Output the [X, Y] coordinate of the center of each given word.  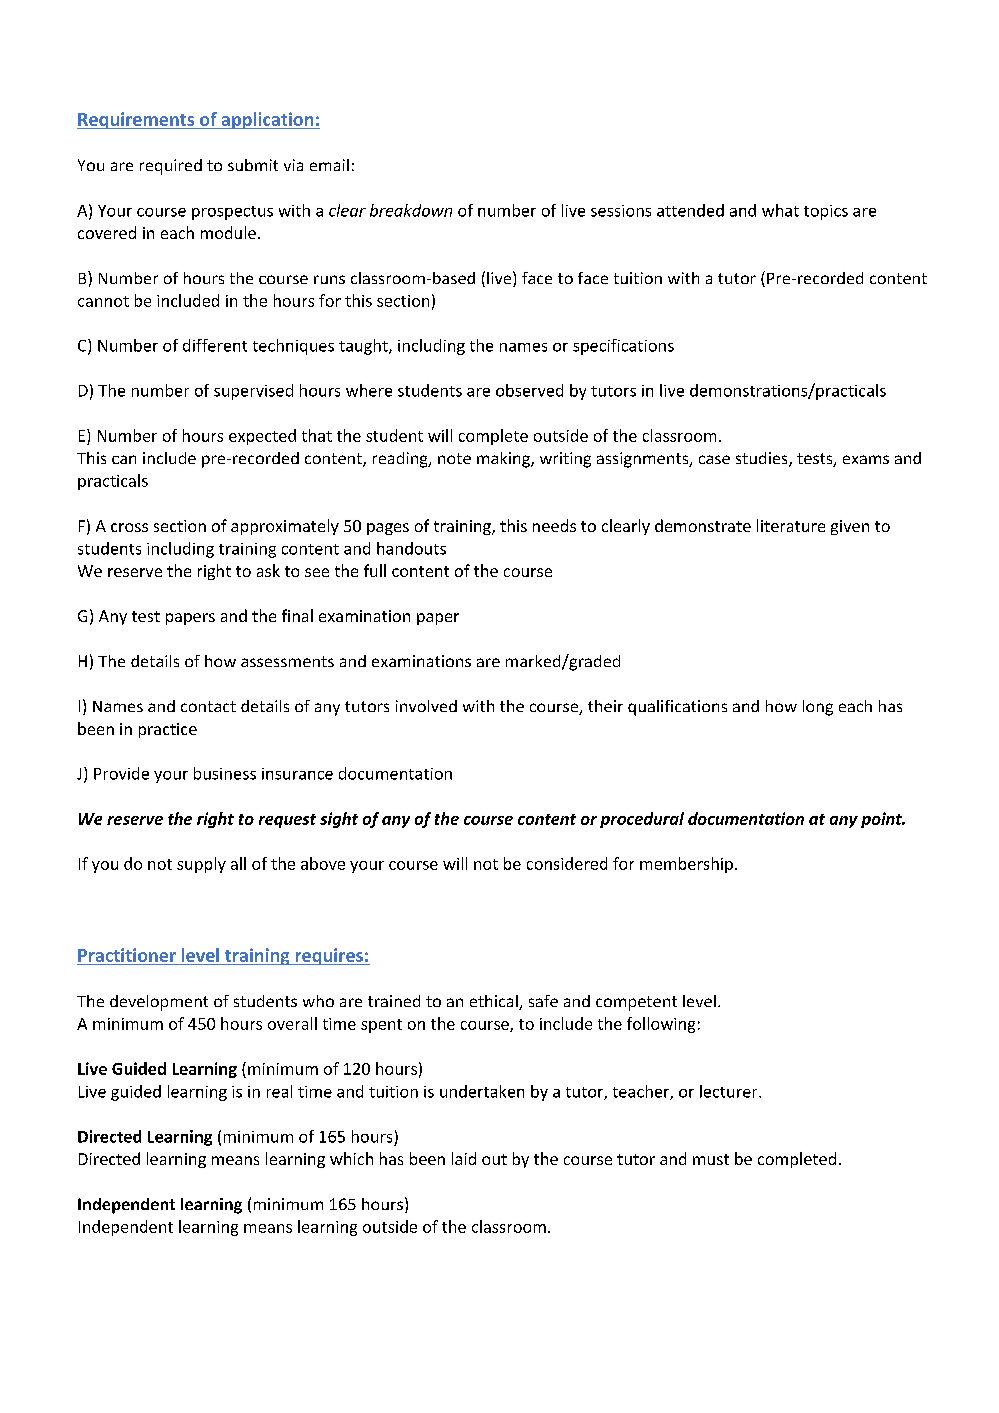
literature [791, 525]
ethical [495, 1002]
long [818, 708]
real [279, 1091]
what [780, 210]
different [215, 345]
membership [686, 865]
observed [529, 390]
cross [129, 527]
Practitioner [127, 955]
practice [168, 730]
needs [554, 525]
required [171, 167]
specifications [623, 347]
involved [426, 706]
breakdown [411, 210]
